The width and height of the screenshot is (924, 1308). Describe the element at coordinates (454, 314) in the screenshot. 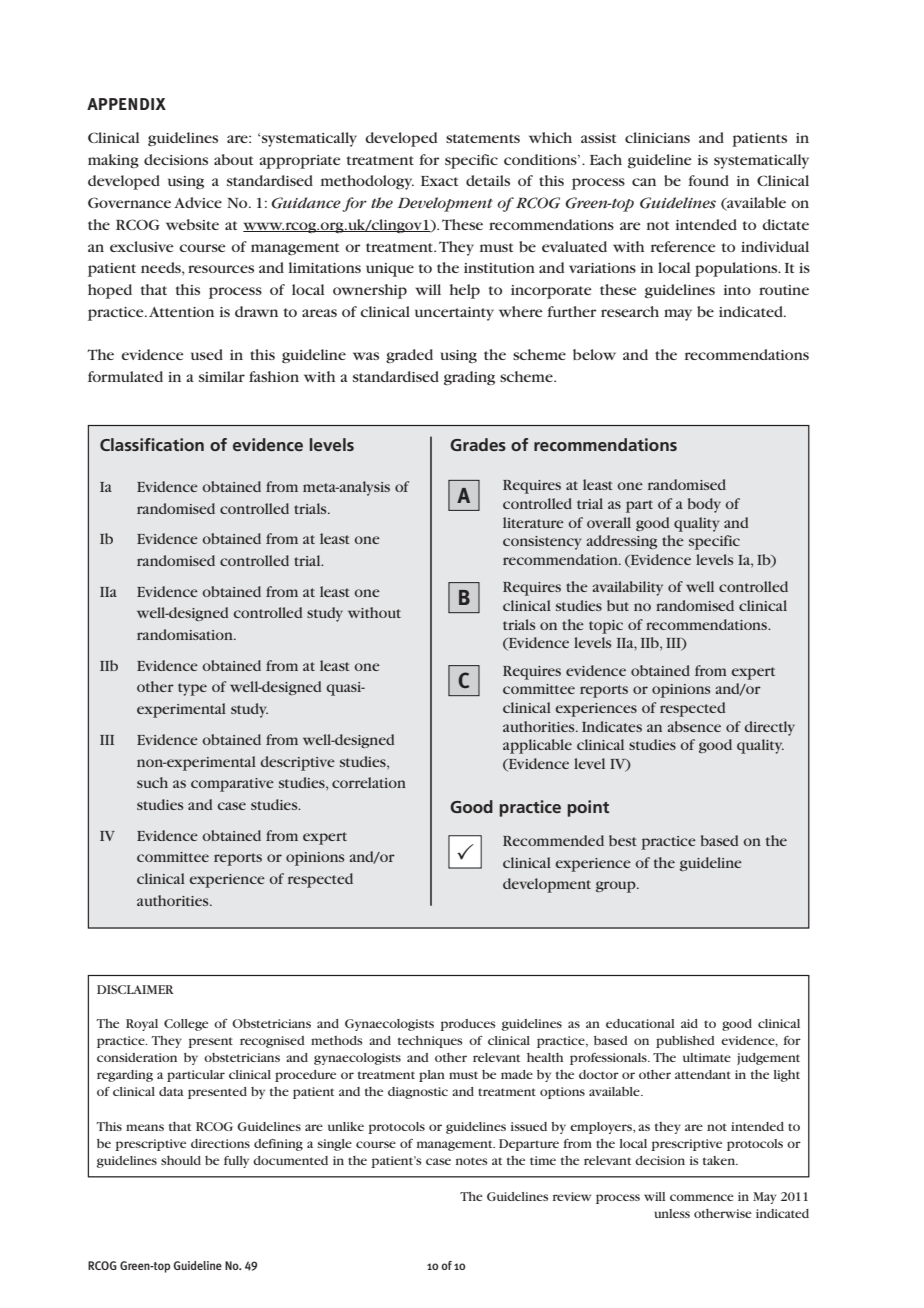

I see `uncertainty` at that location.
